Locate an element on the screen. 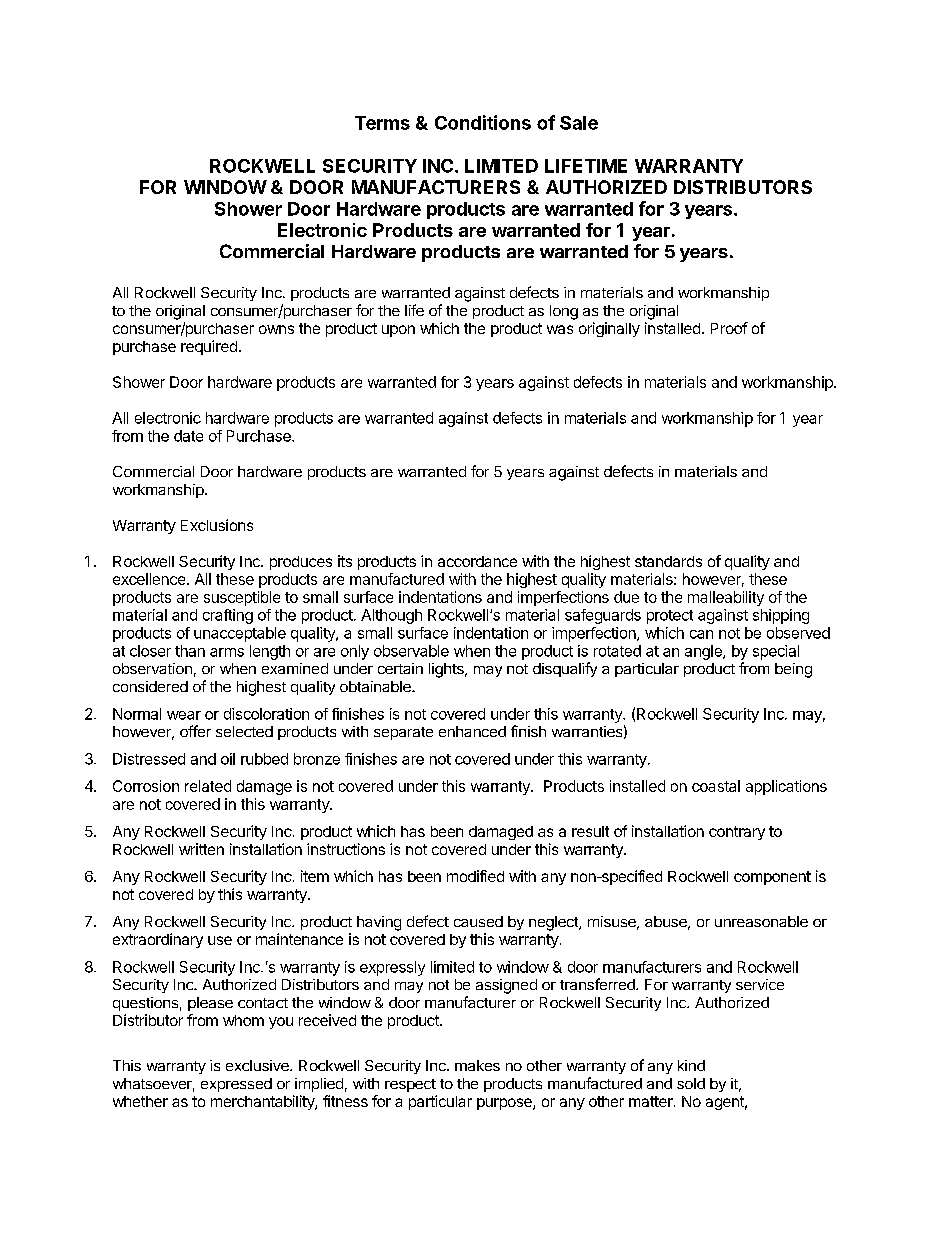 Image resolution: width=952 pixels, height=1233 pixels. Conditions is located at coordinates (483, 122).
